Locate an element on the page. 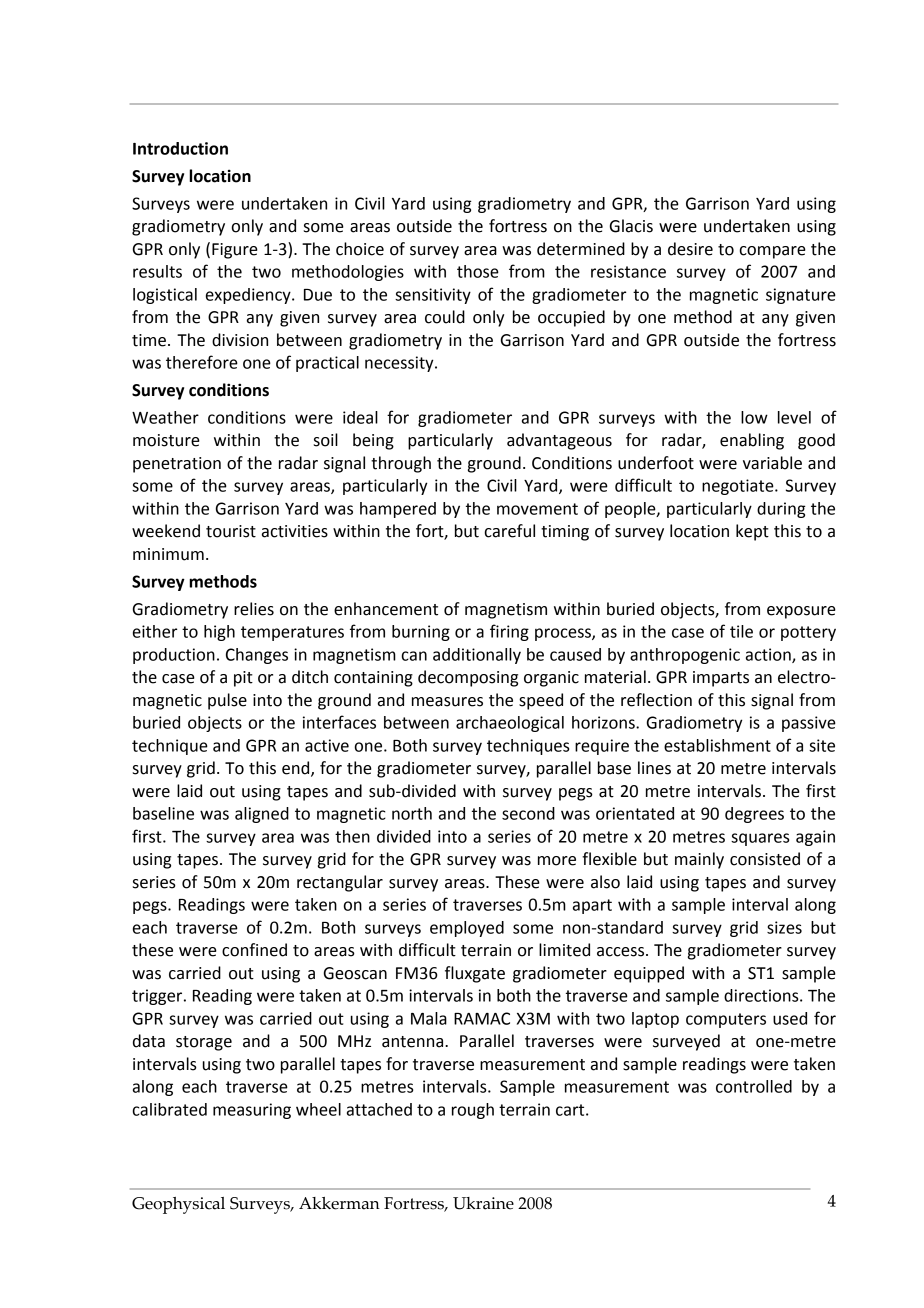 Image resolution: width=924 pixels, height=1308 pixels. controlled is located at coordinates (754, 1086).
